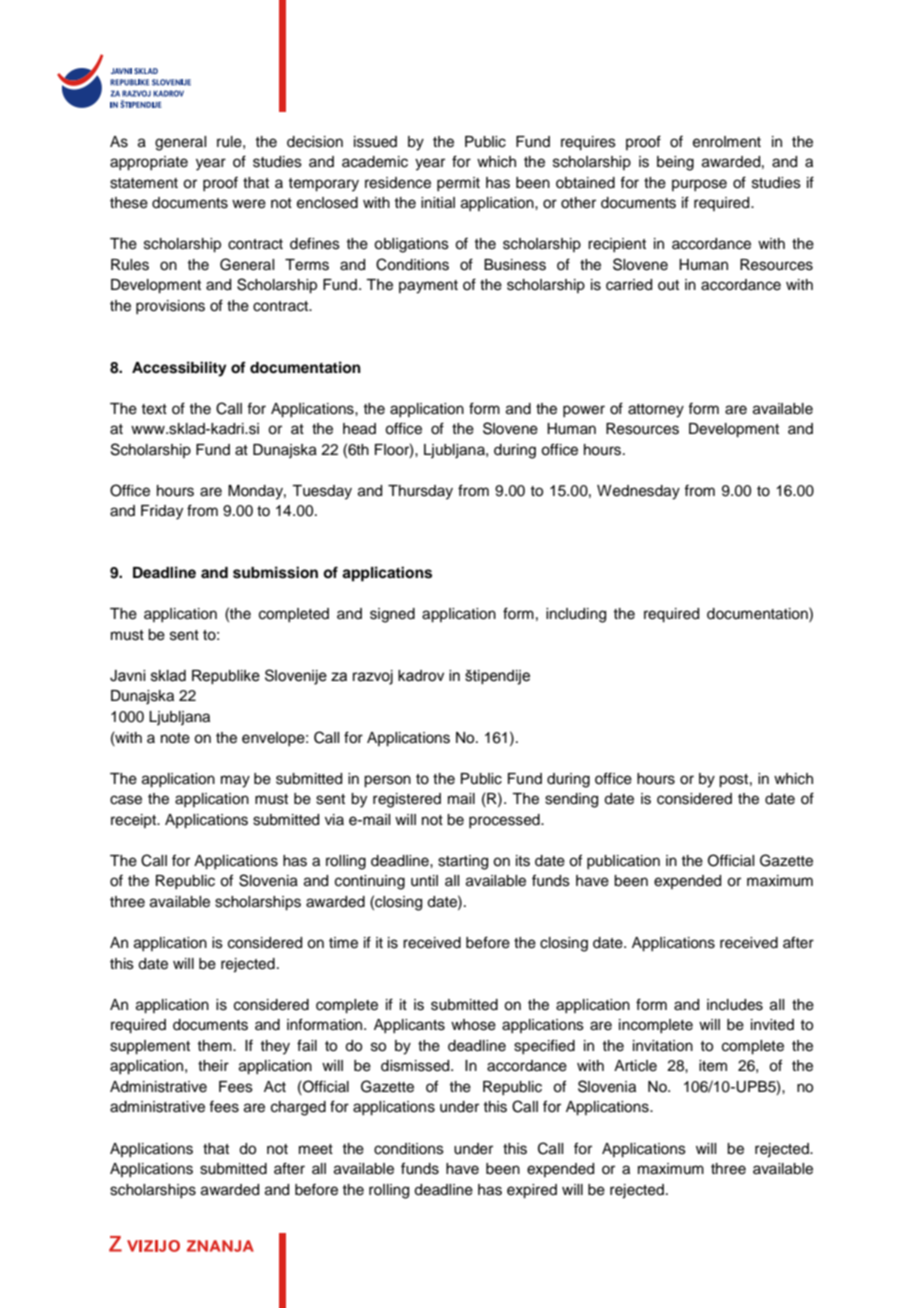  I want to click on meet, so click(316, 1149).
